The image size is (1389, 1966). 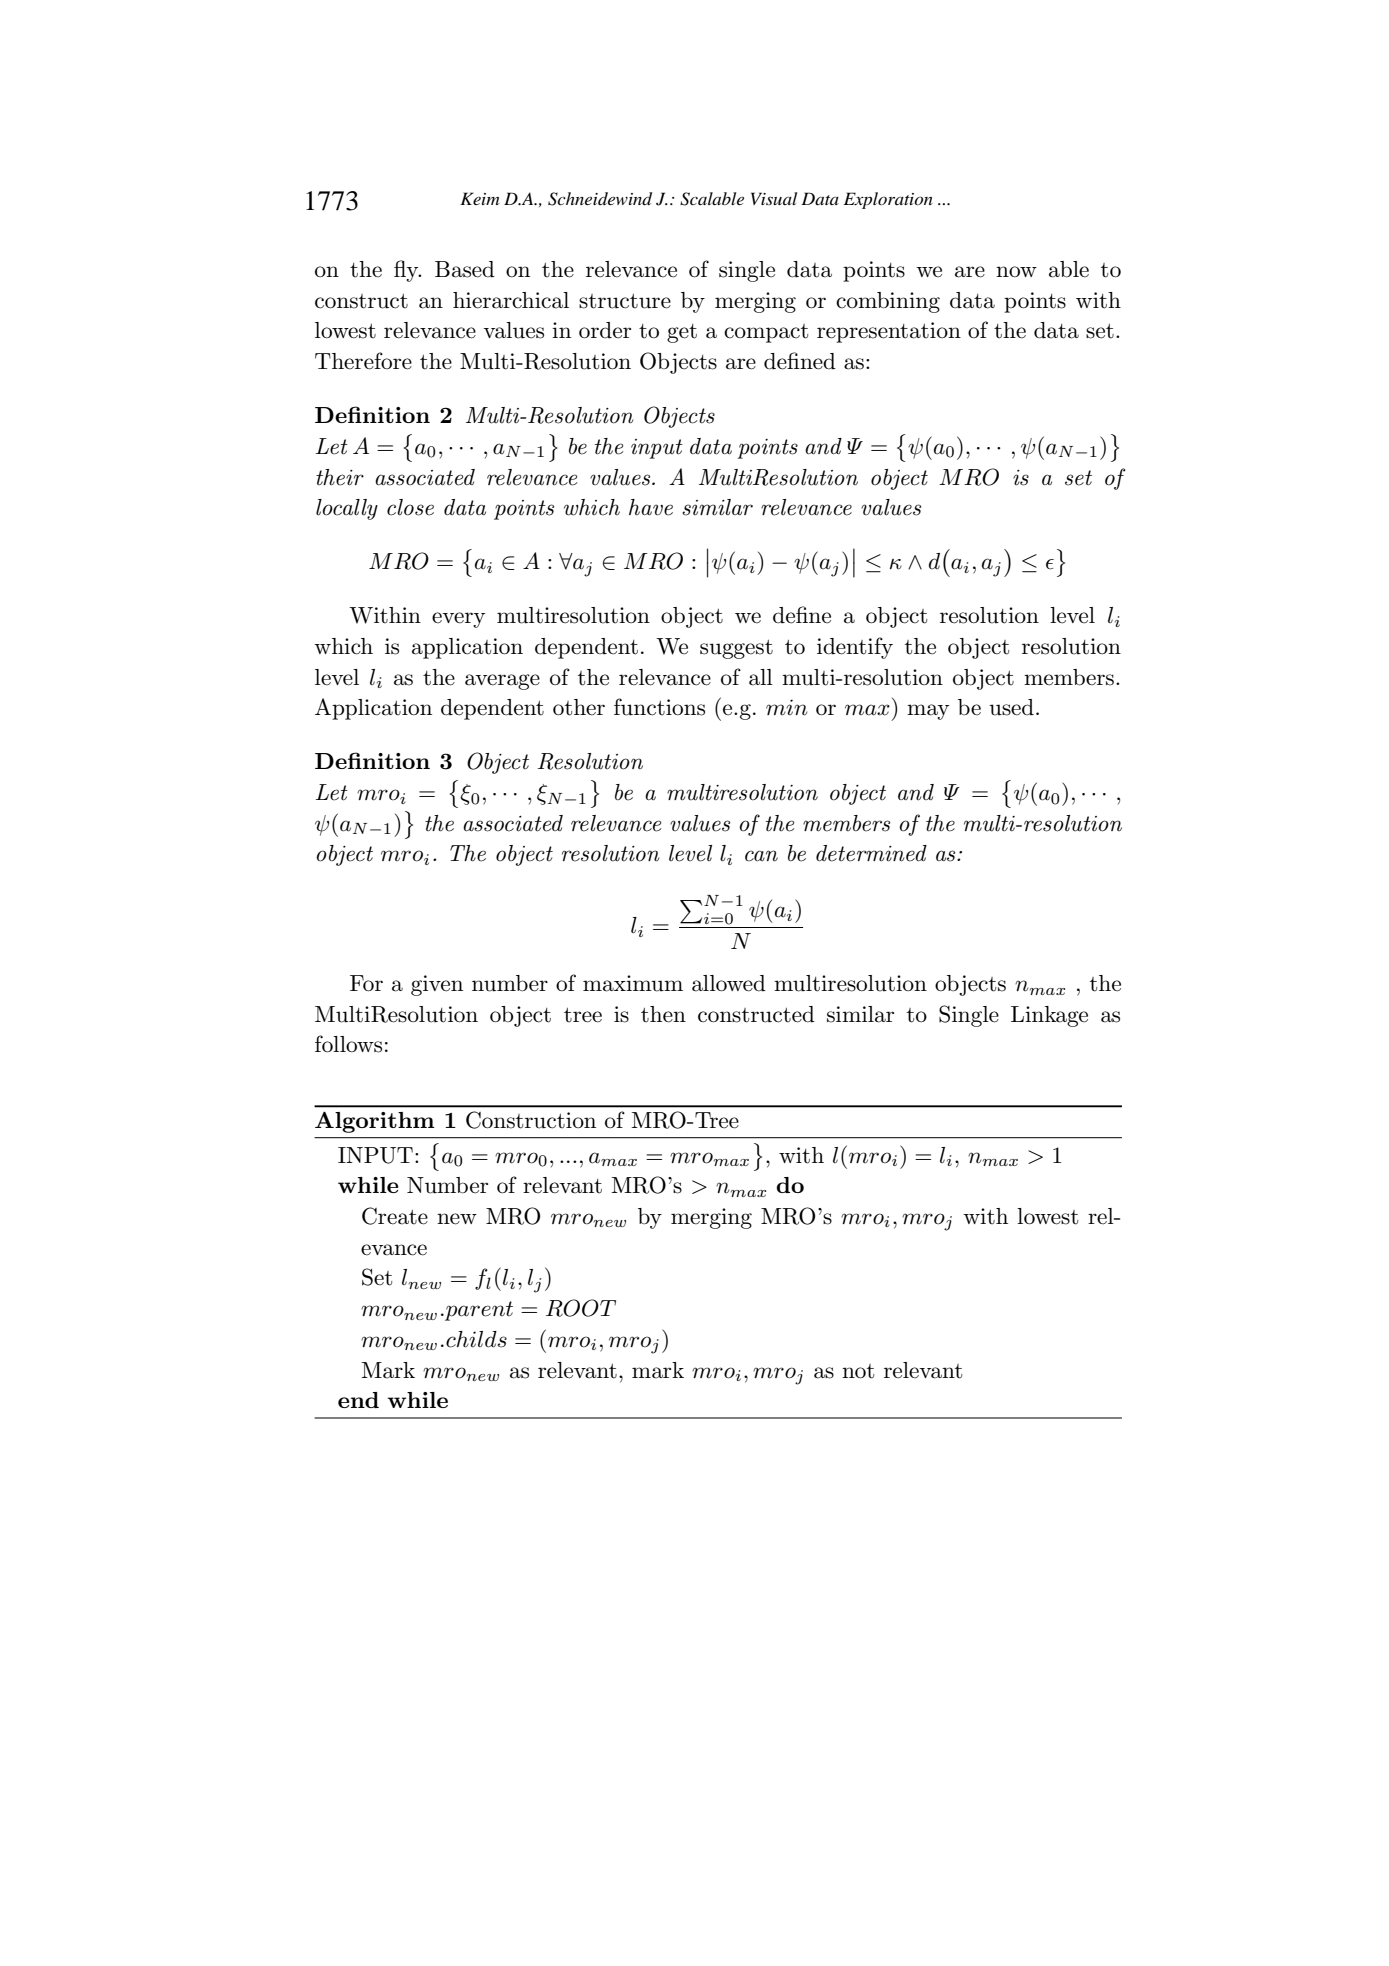 I want to click on Linkage, so click(x=1049, y=1016).
